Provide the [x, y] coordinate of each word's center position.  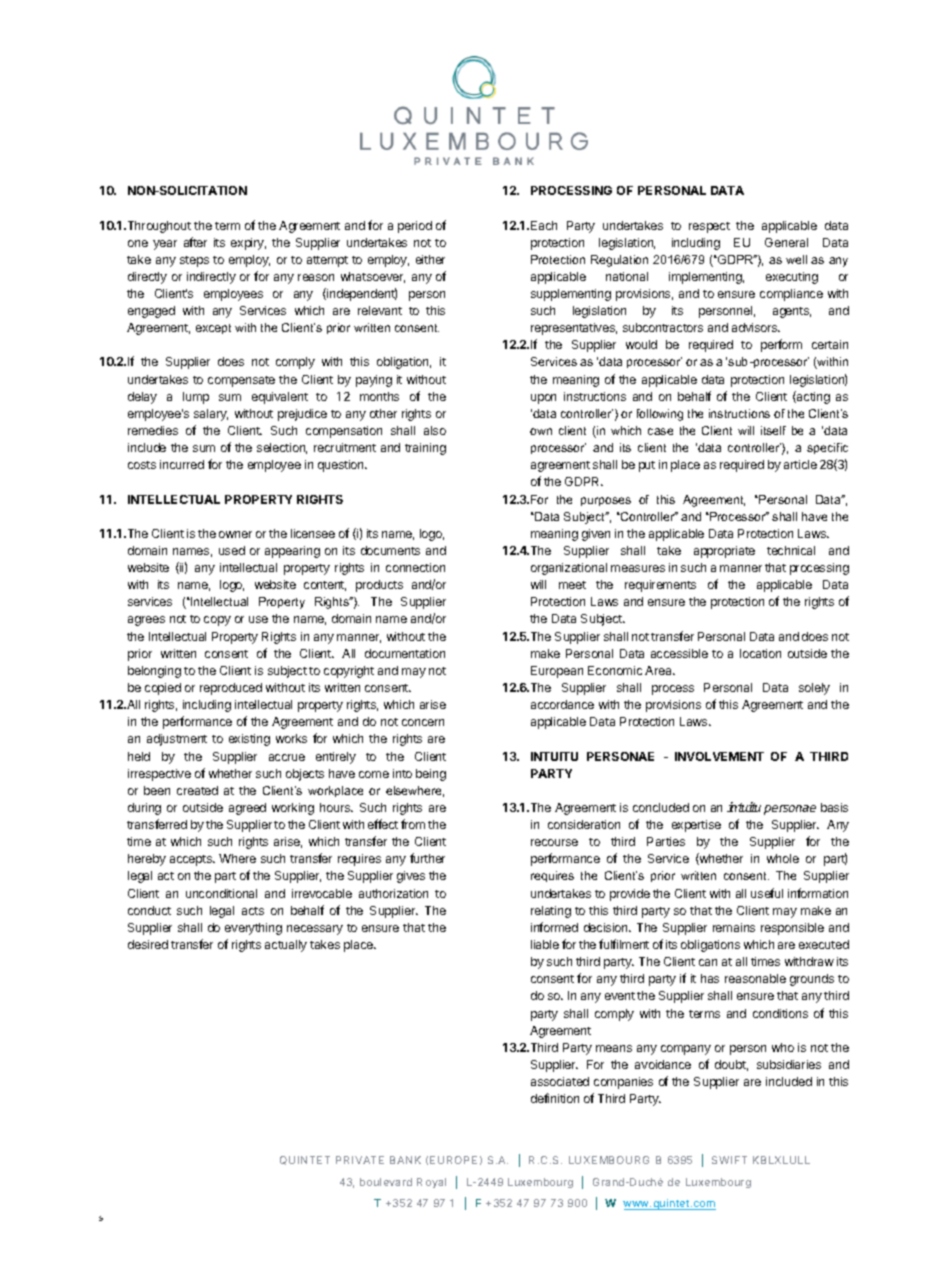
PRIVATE [360, 1160]
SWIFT [729, 1160]
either [430, 259]
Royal [431, 1183]
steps [194, 261]
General [786, 242]
